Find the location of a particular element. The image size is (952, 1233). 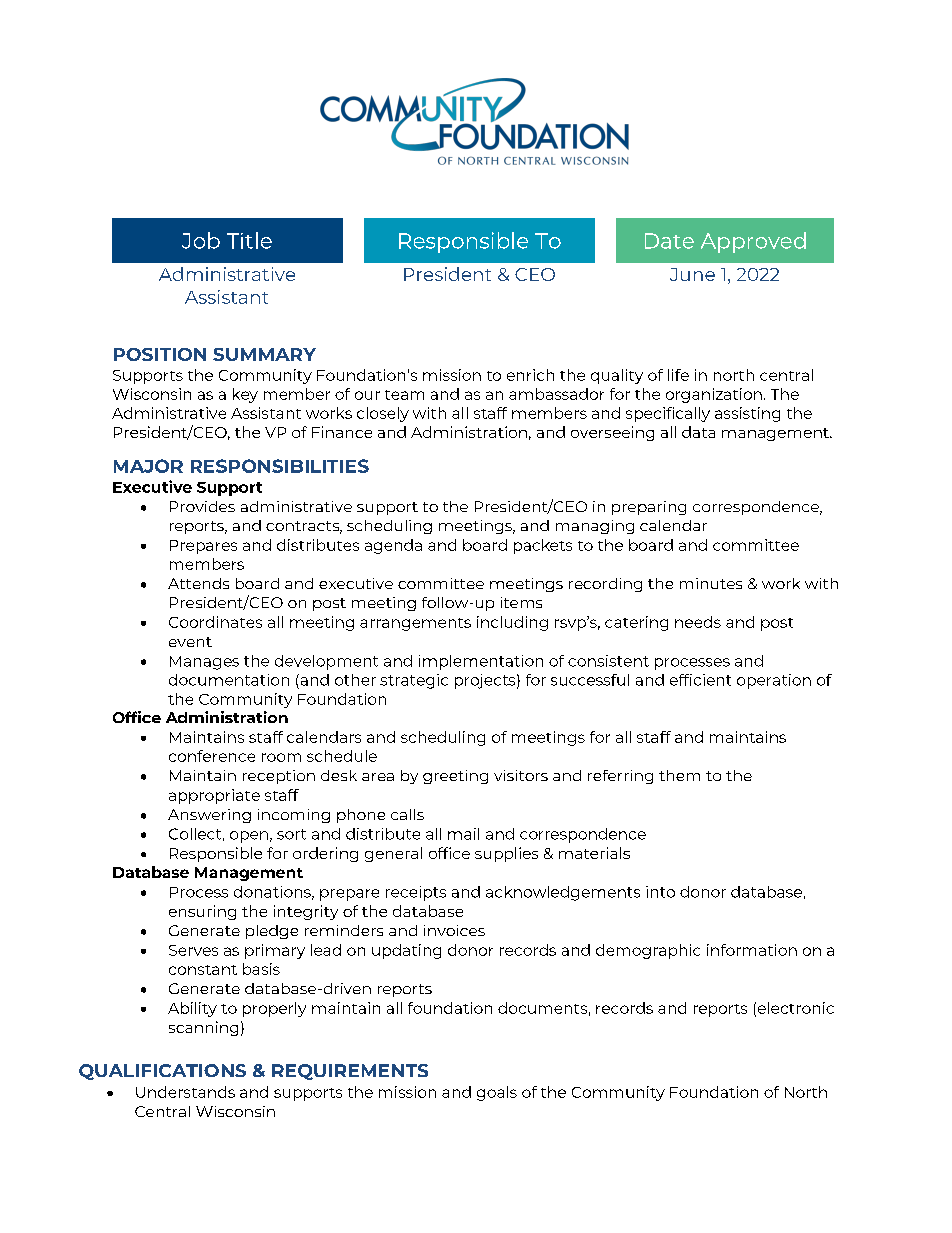

June is located at coordinates (692, 274).
